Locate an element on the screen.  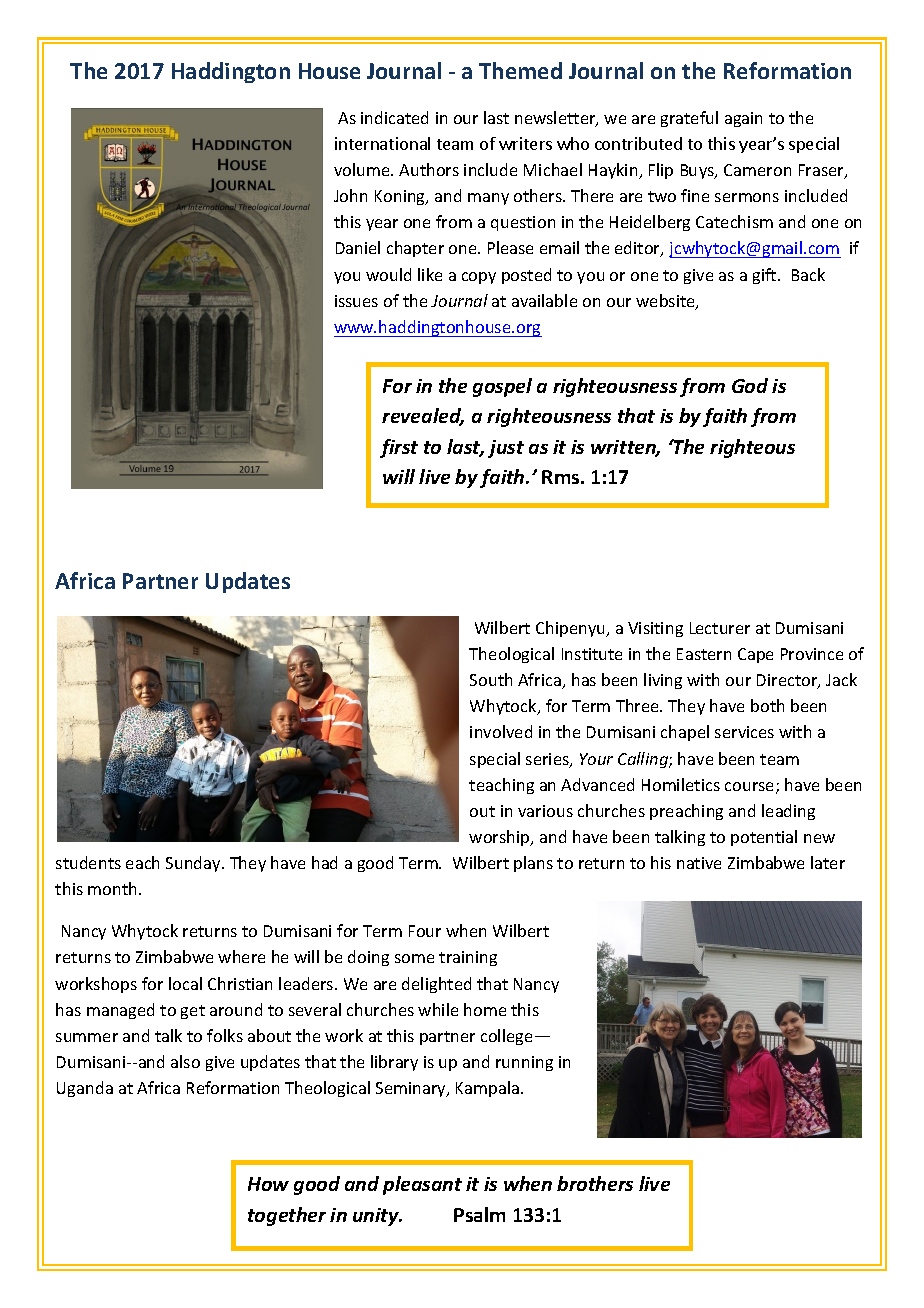
native is located at coordinates (699, 863).
